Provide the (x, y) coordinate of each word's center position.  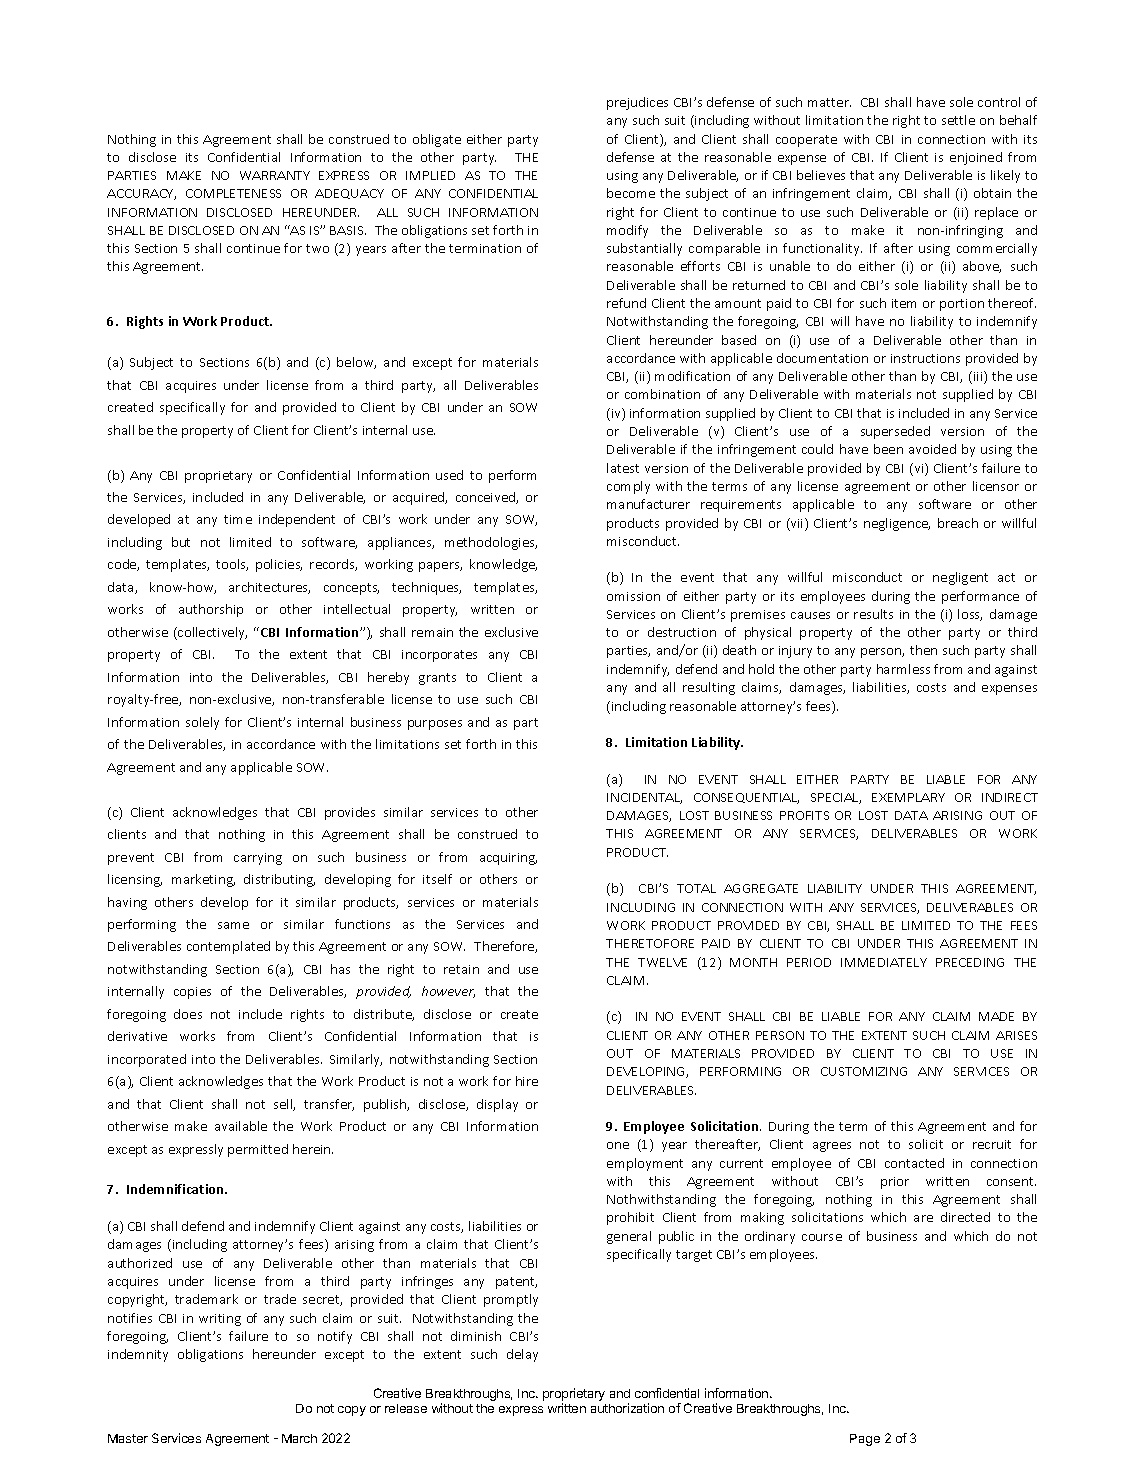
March (299, 1438)
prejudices (637, 103)
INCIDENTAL (644, 798)
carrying (258, 859)
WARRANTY (275, 175)
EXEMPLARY (908, 797)
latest (623, 468)
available (241, 1126)
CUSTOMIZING (864, 1071)
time (238, 519)
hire (527, 1081)
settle (958, 120)
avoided (932, 449)
